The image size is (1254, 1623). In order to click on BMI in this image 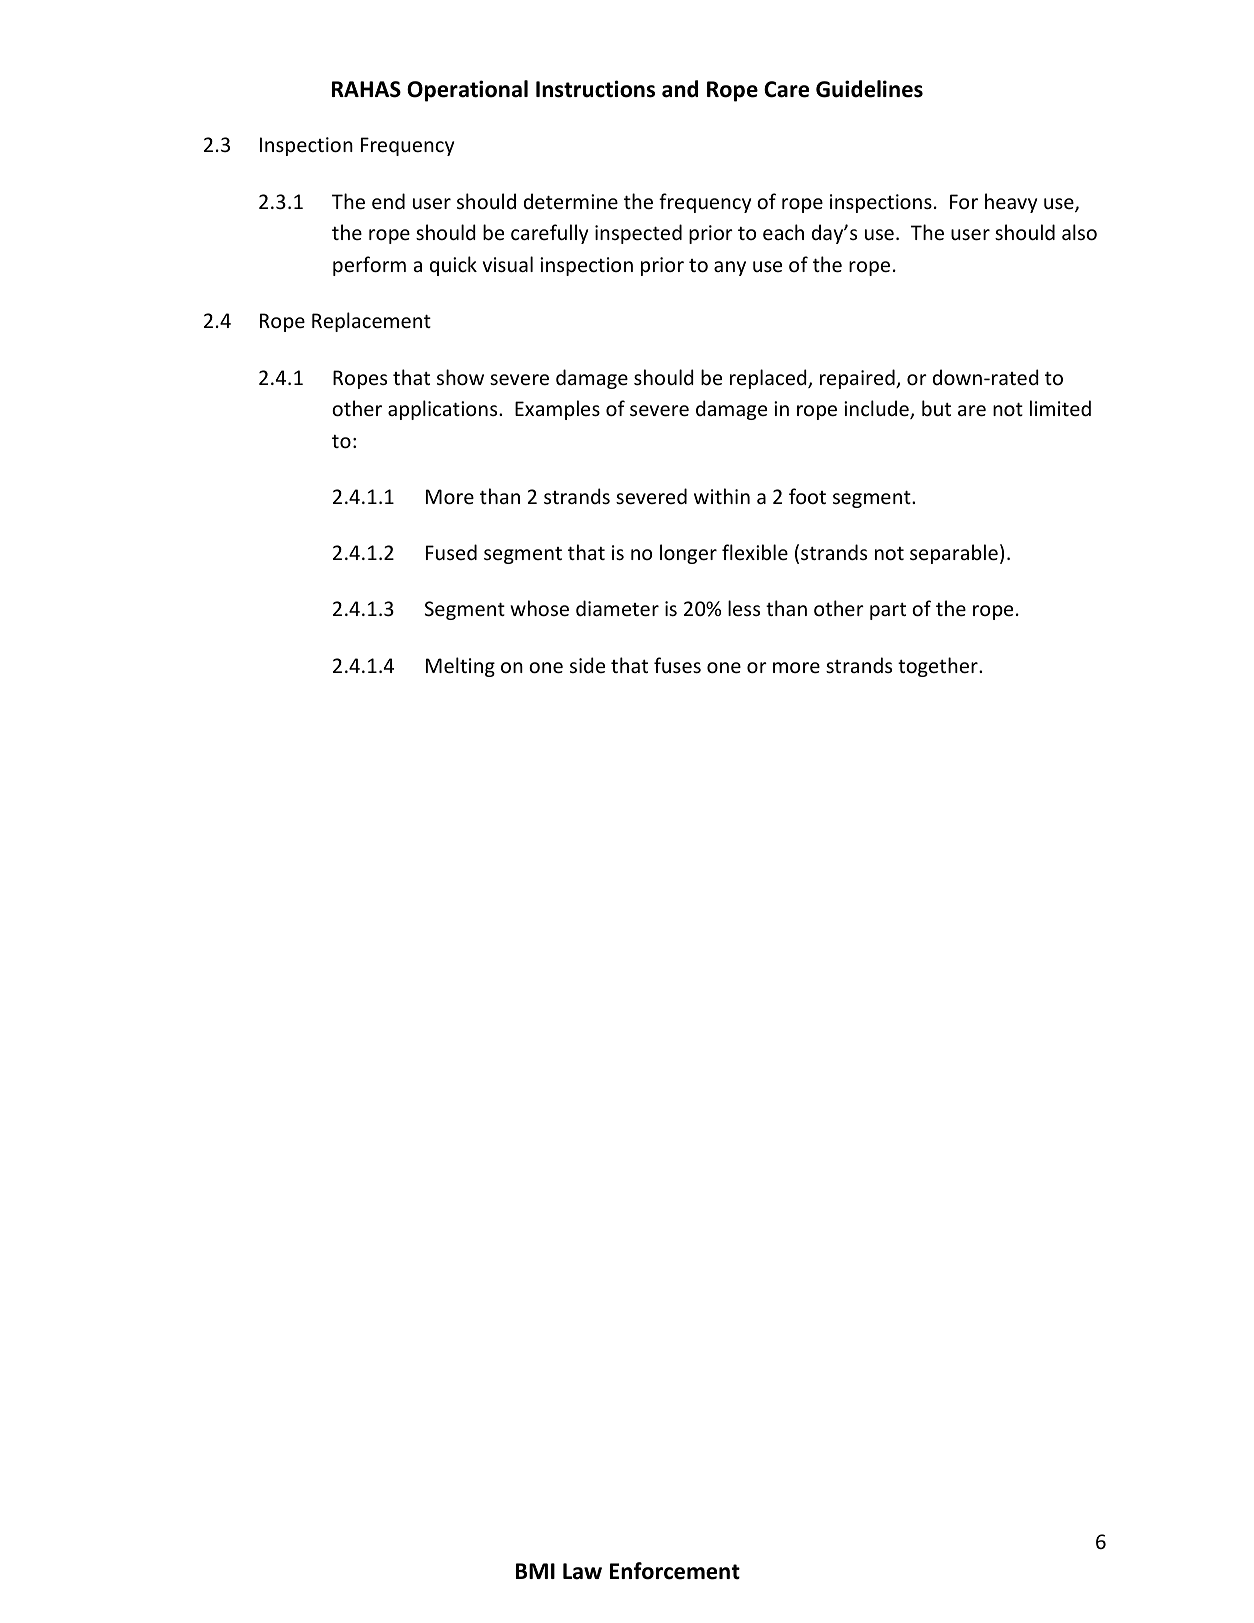, I will do `click(535, 1571)`.
